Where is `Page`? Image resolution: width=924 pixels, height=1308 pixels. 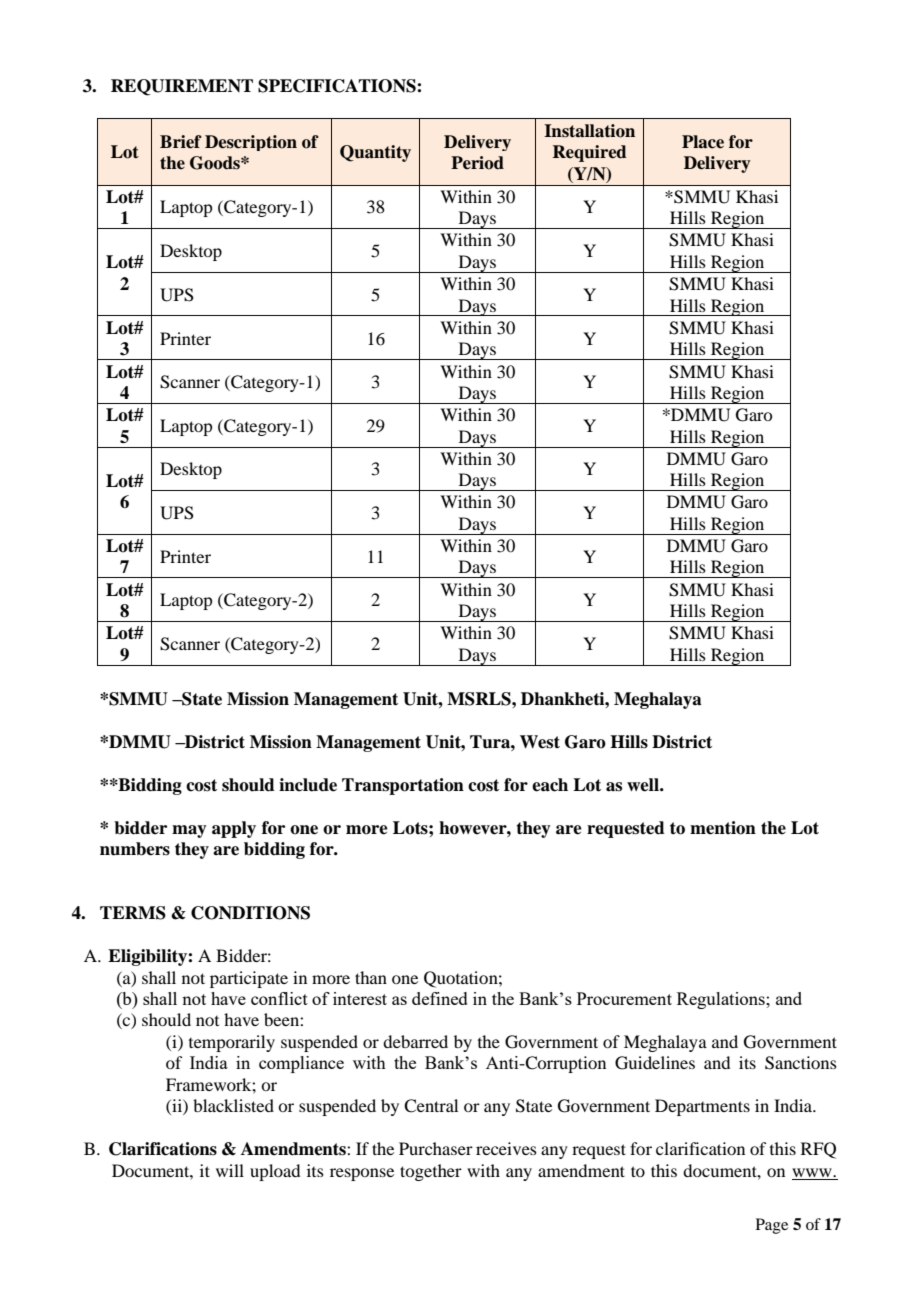 Page is located at coordinates (772, 1226).
